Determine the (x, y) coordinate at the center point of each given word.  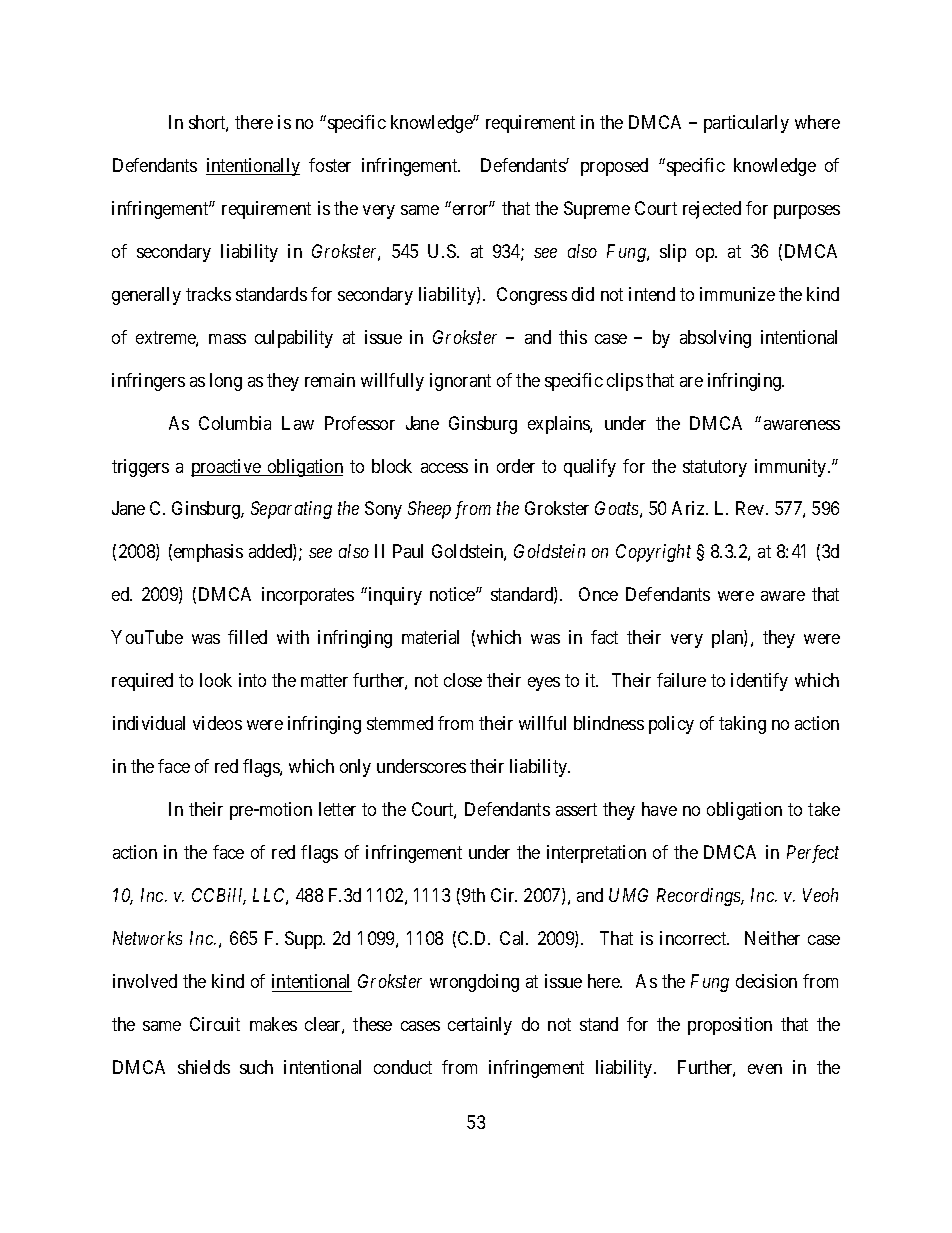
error (472, 209)
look (216, 680)
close (463, 680)
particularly (746, 124)
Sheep (429, 510)
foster (330, 165)
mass (227, 339)
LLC (270, 896)
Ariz (689, 508)
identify (759, 682)
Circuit (215, 1024)
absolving (715, 339)
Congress (532, 296)
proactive (227, 468)
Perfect (813, 854)
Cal (514, 938)
